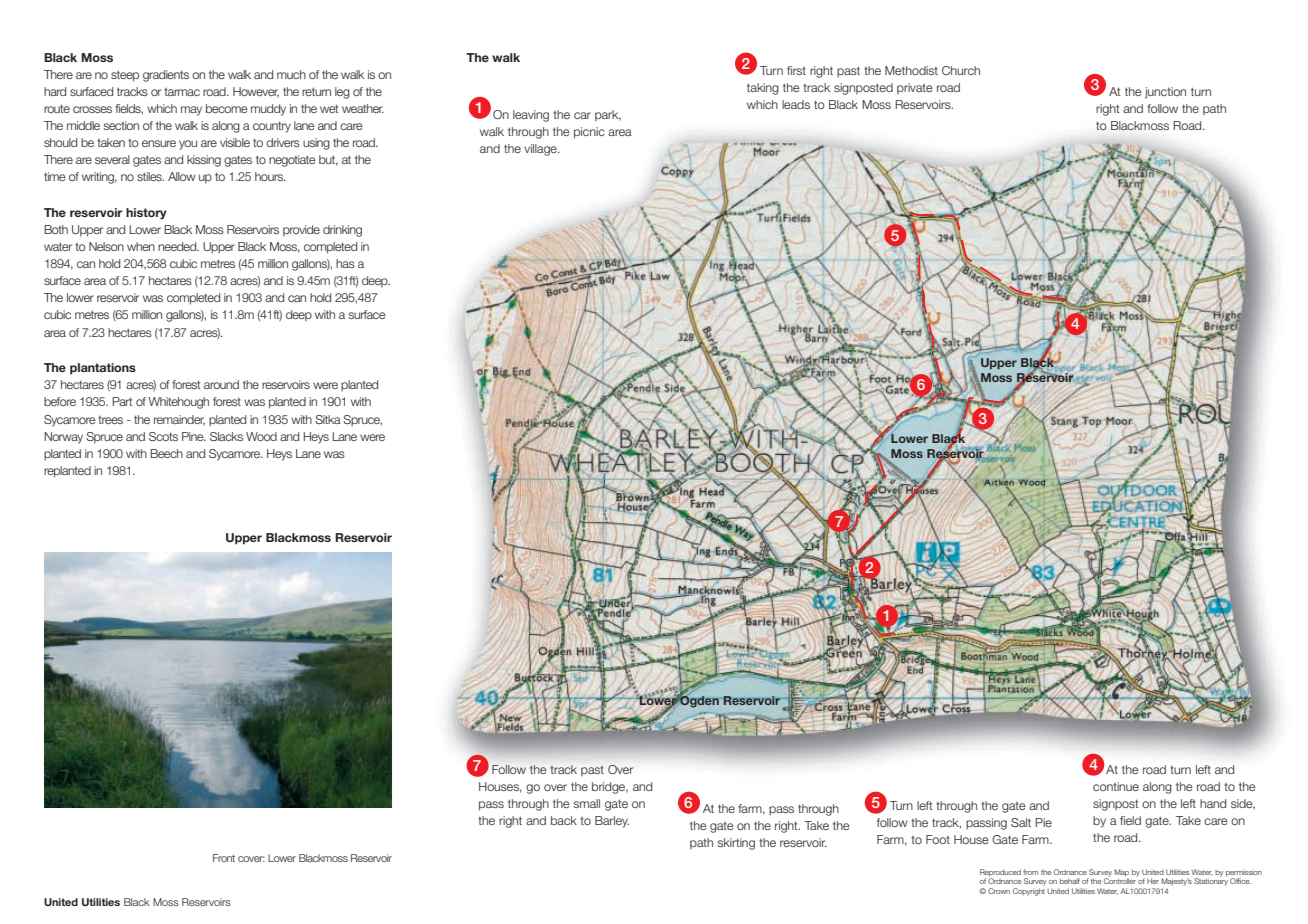  Describe the element at coordinates (586, 803) in the screenshot. I see `small` at that location.
